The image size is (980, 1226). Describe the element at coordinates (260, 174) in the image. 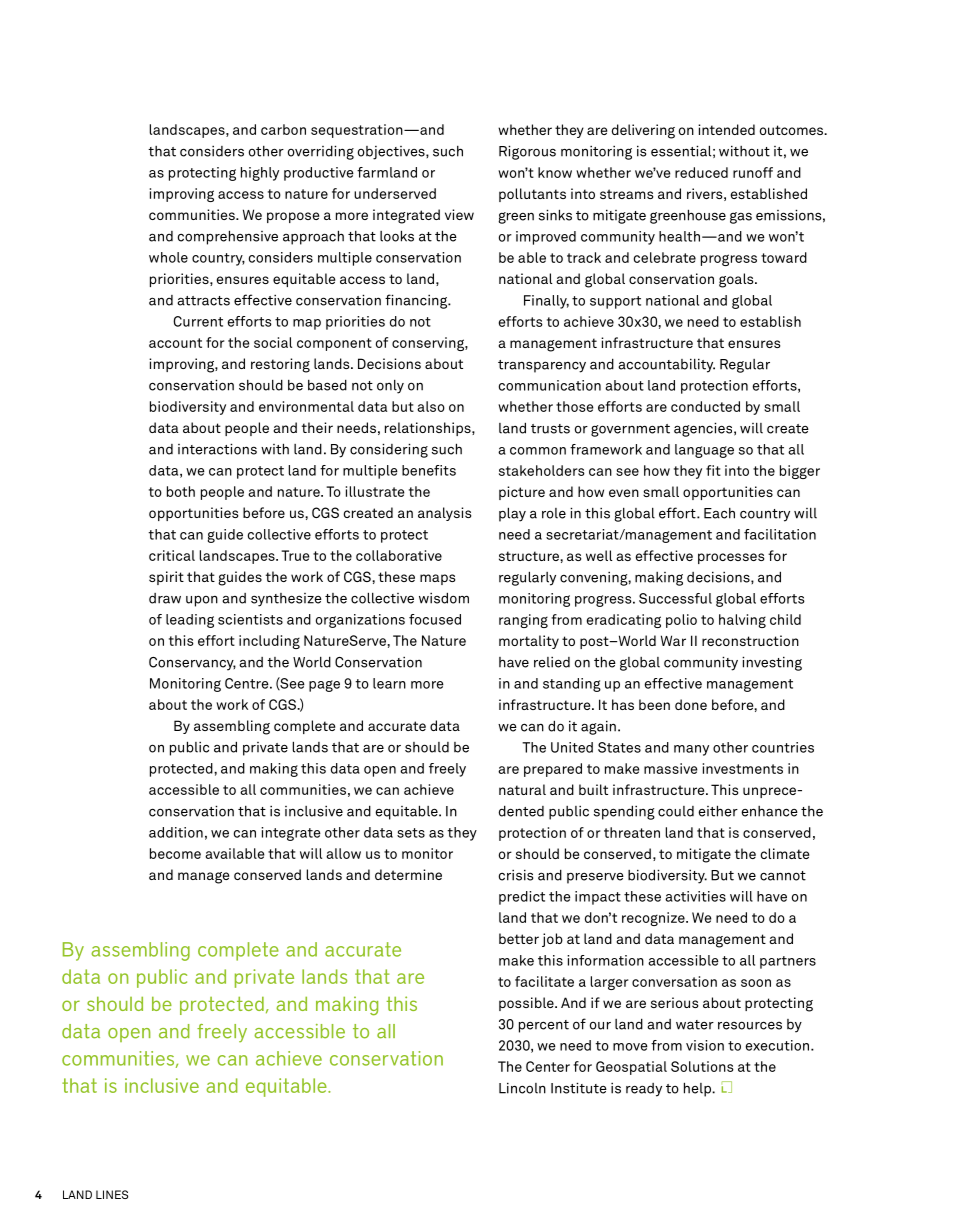

I see `highly` at that location.
